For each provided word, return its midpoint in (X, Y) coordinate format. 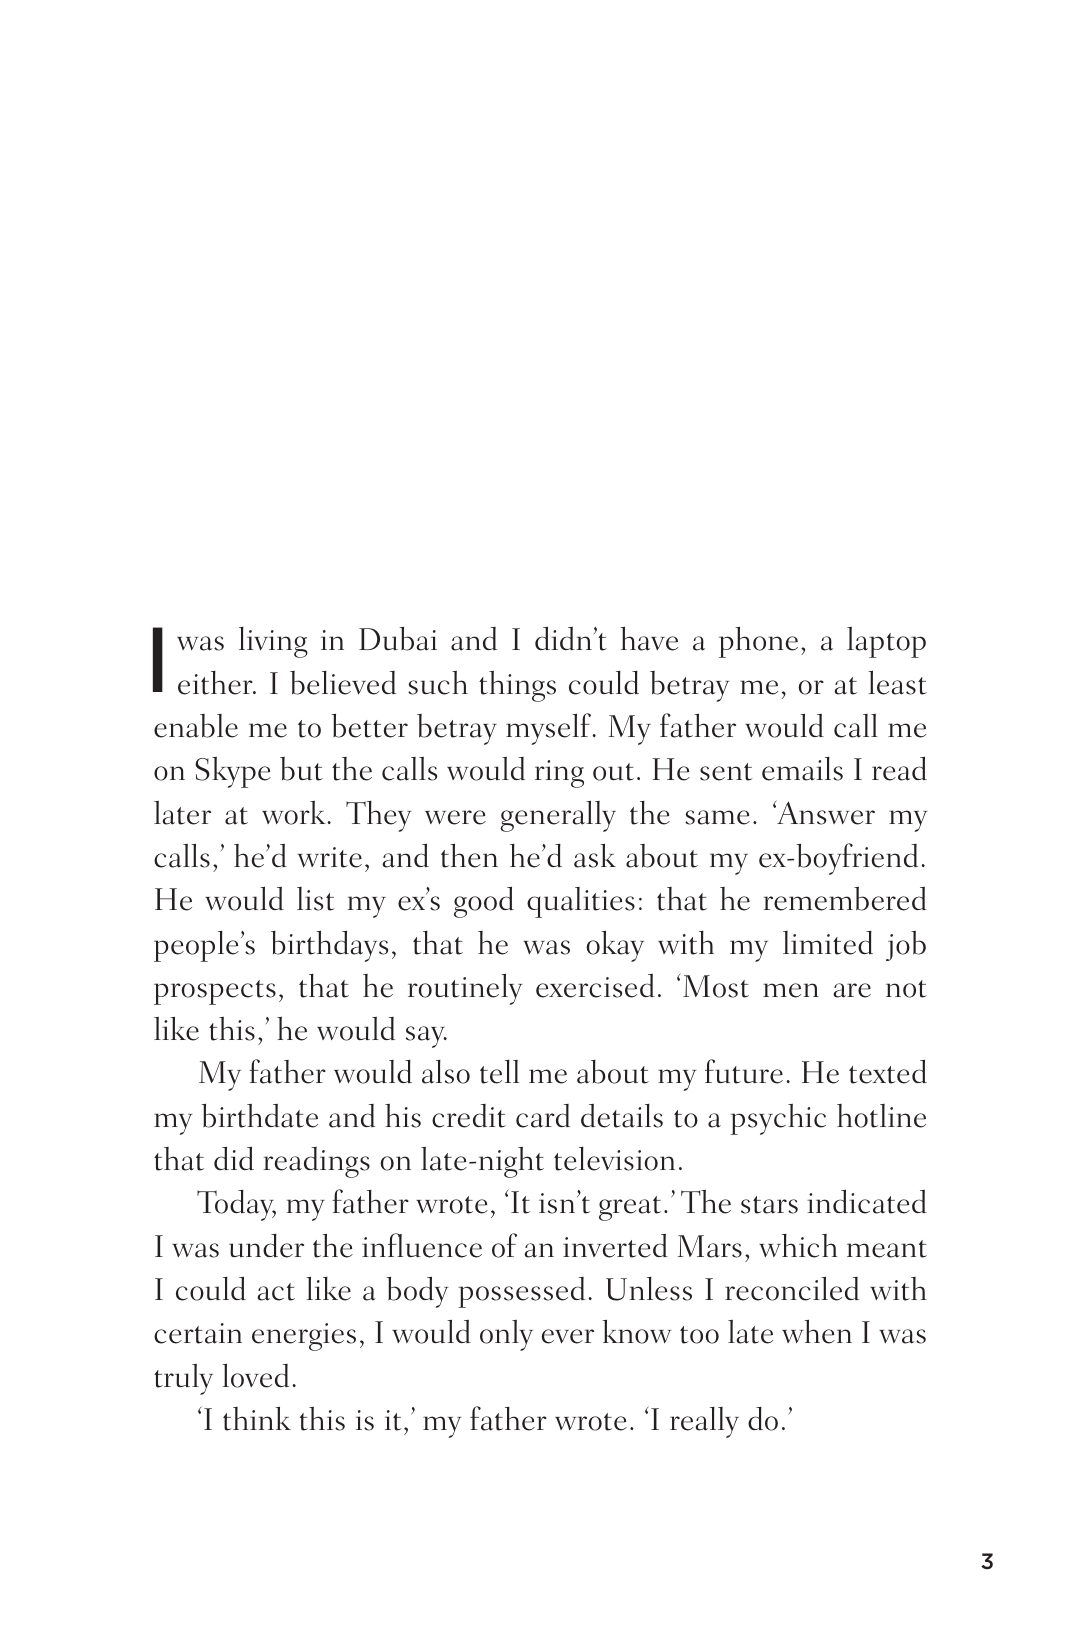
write (330, 857)
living (273, 642)
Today (236, 1205)
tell (499, 1072)
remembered (845, 899)
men (791, 990)
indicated (867, 1202)
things (517, 686)
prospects (215, 992)
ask (595, 856)
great (630, 1208)
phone (758, 642)
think (257, 1419)
